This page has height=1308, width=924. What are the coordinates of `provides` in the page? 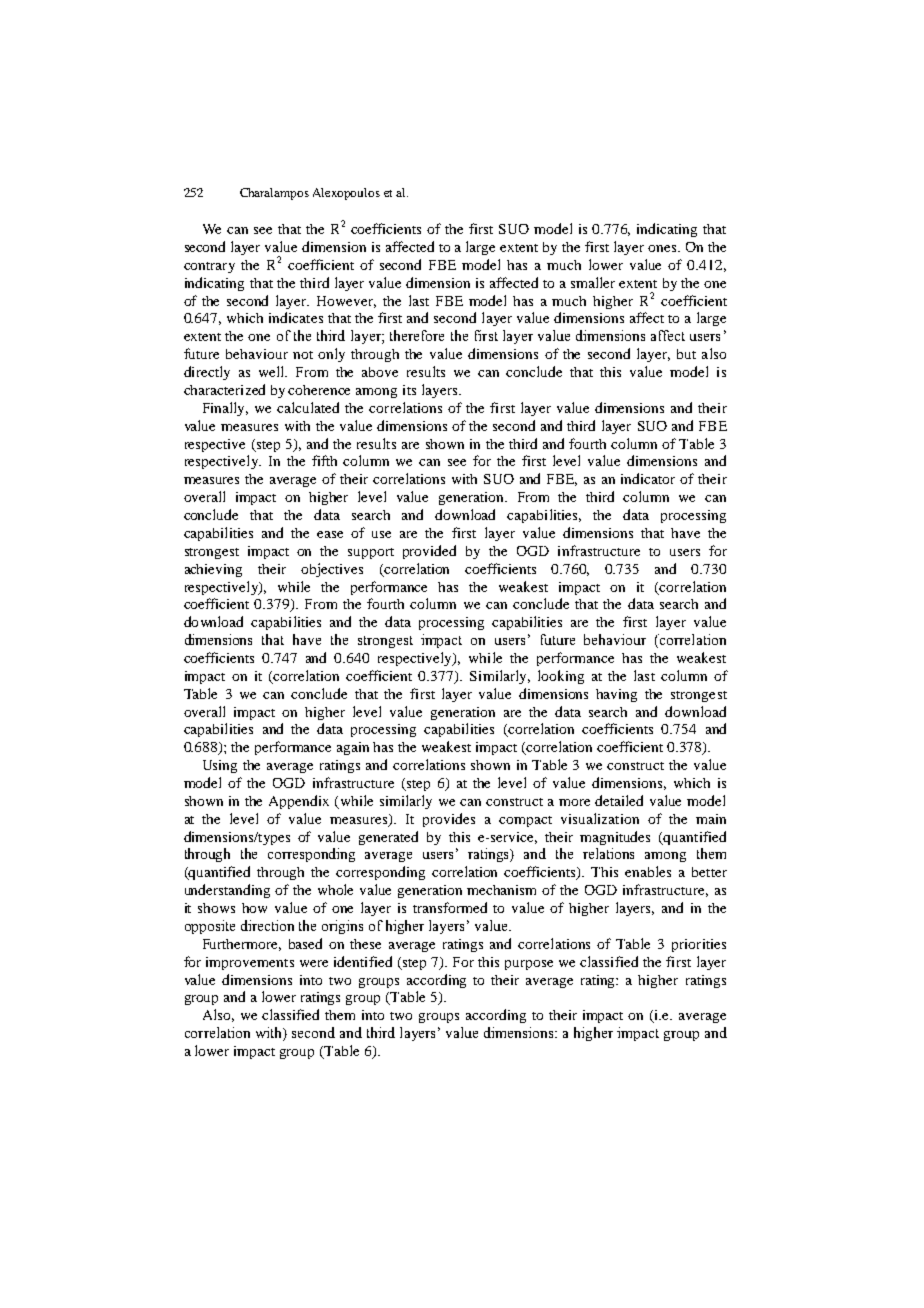 It's located at (449, 820).
